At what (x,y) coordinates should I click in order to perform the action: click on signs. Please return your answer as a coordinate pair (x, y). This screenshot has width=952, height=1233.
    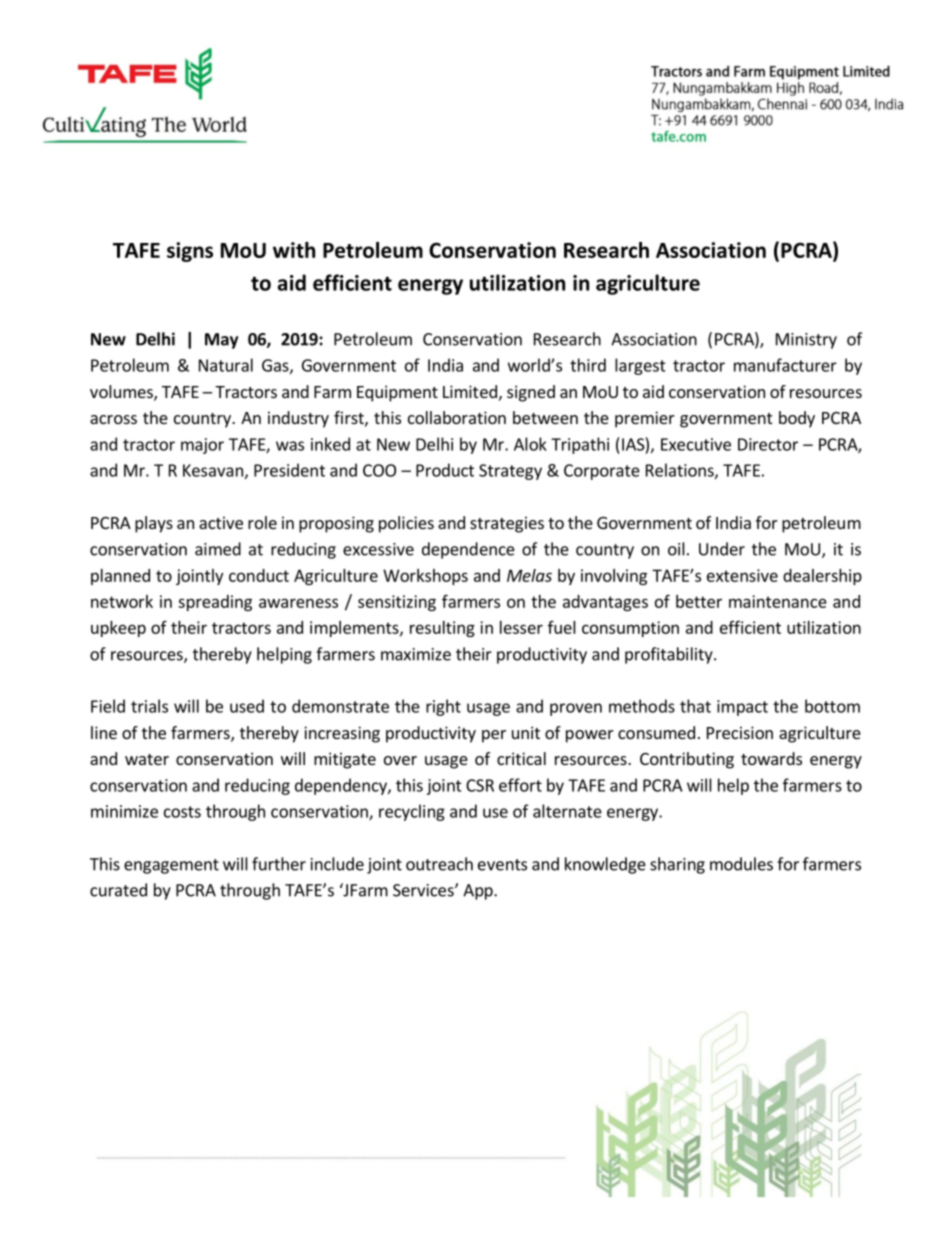
    Looking at the image, I should click on (190, 252).
